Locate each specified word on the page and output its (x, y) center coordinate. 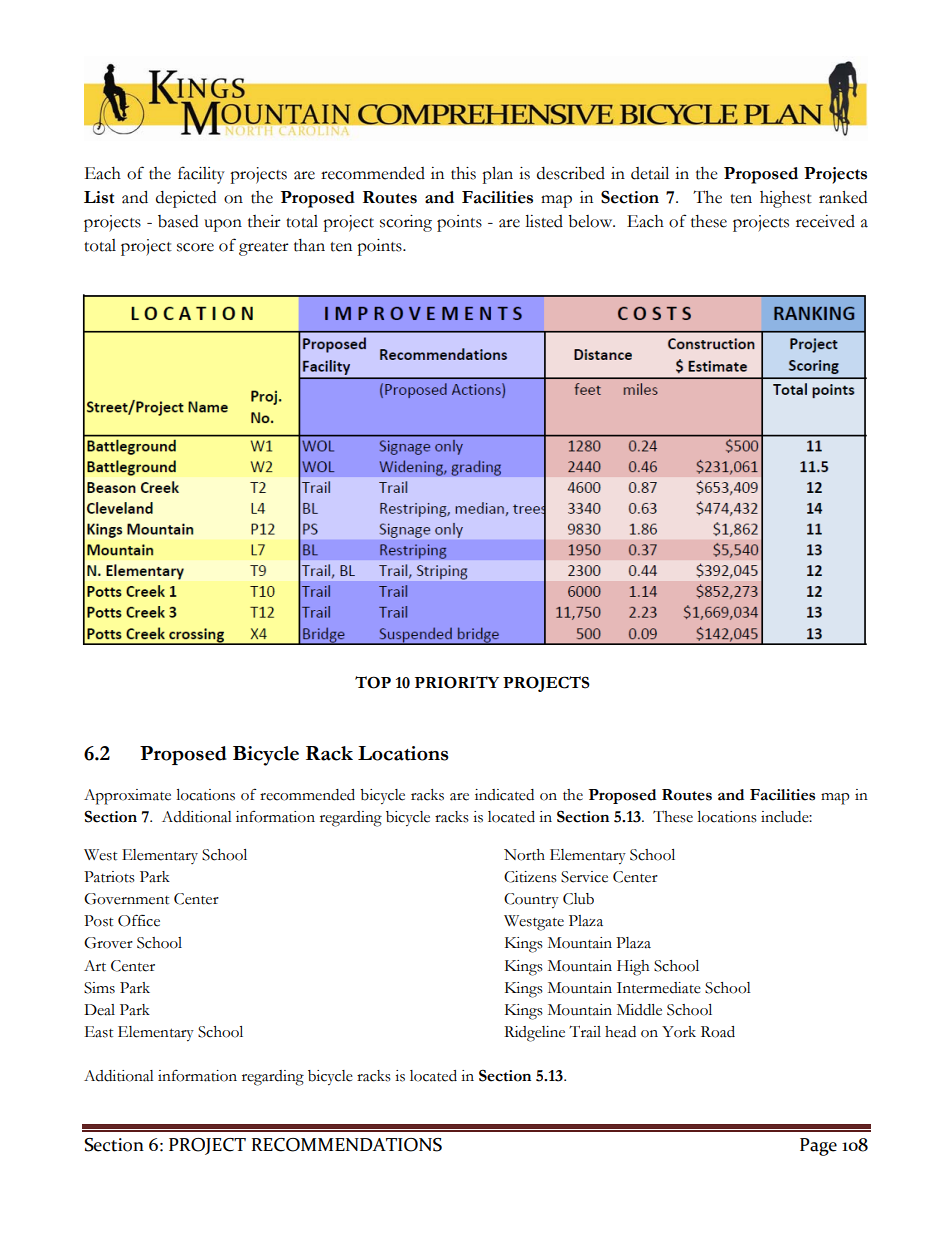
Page (818, 1147)
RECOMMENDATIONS (347, 1145)
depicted (186, 199)
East (99, 1032)
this (463, 173)
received (825, 221)
